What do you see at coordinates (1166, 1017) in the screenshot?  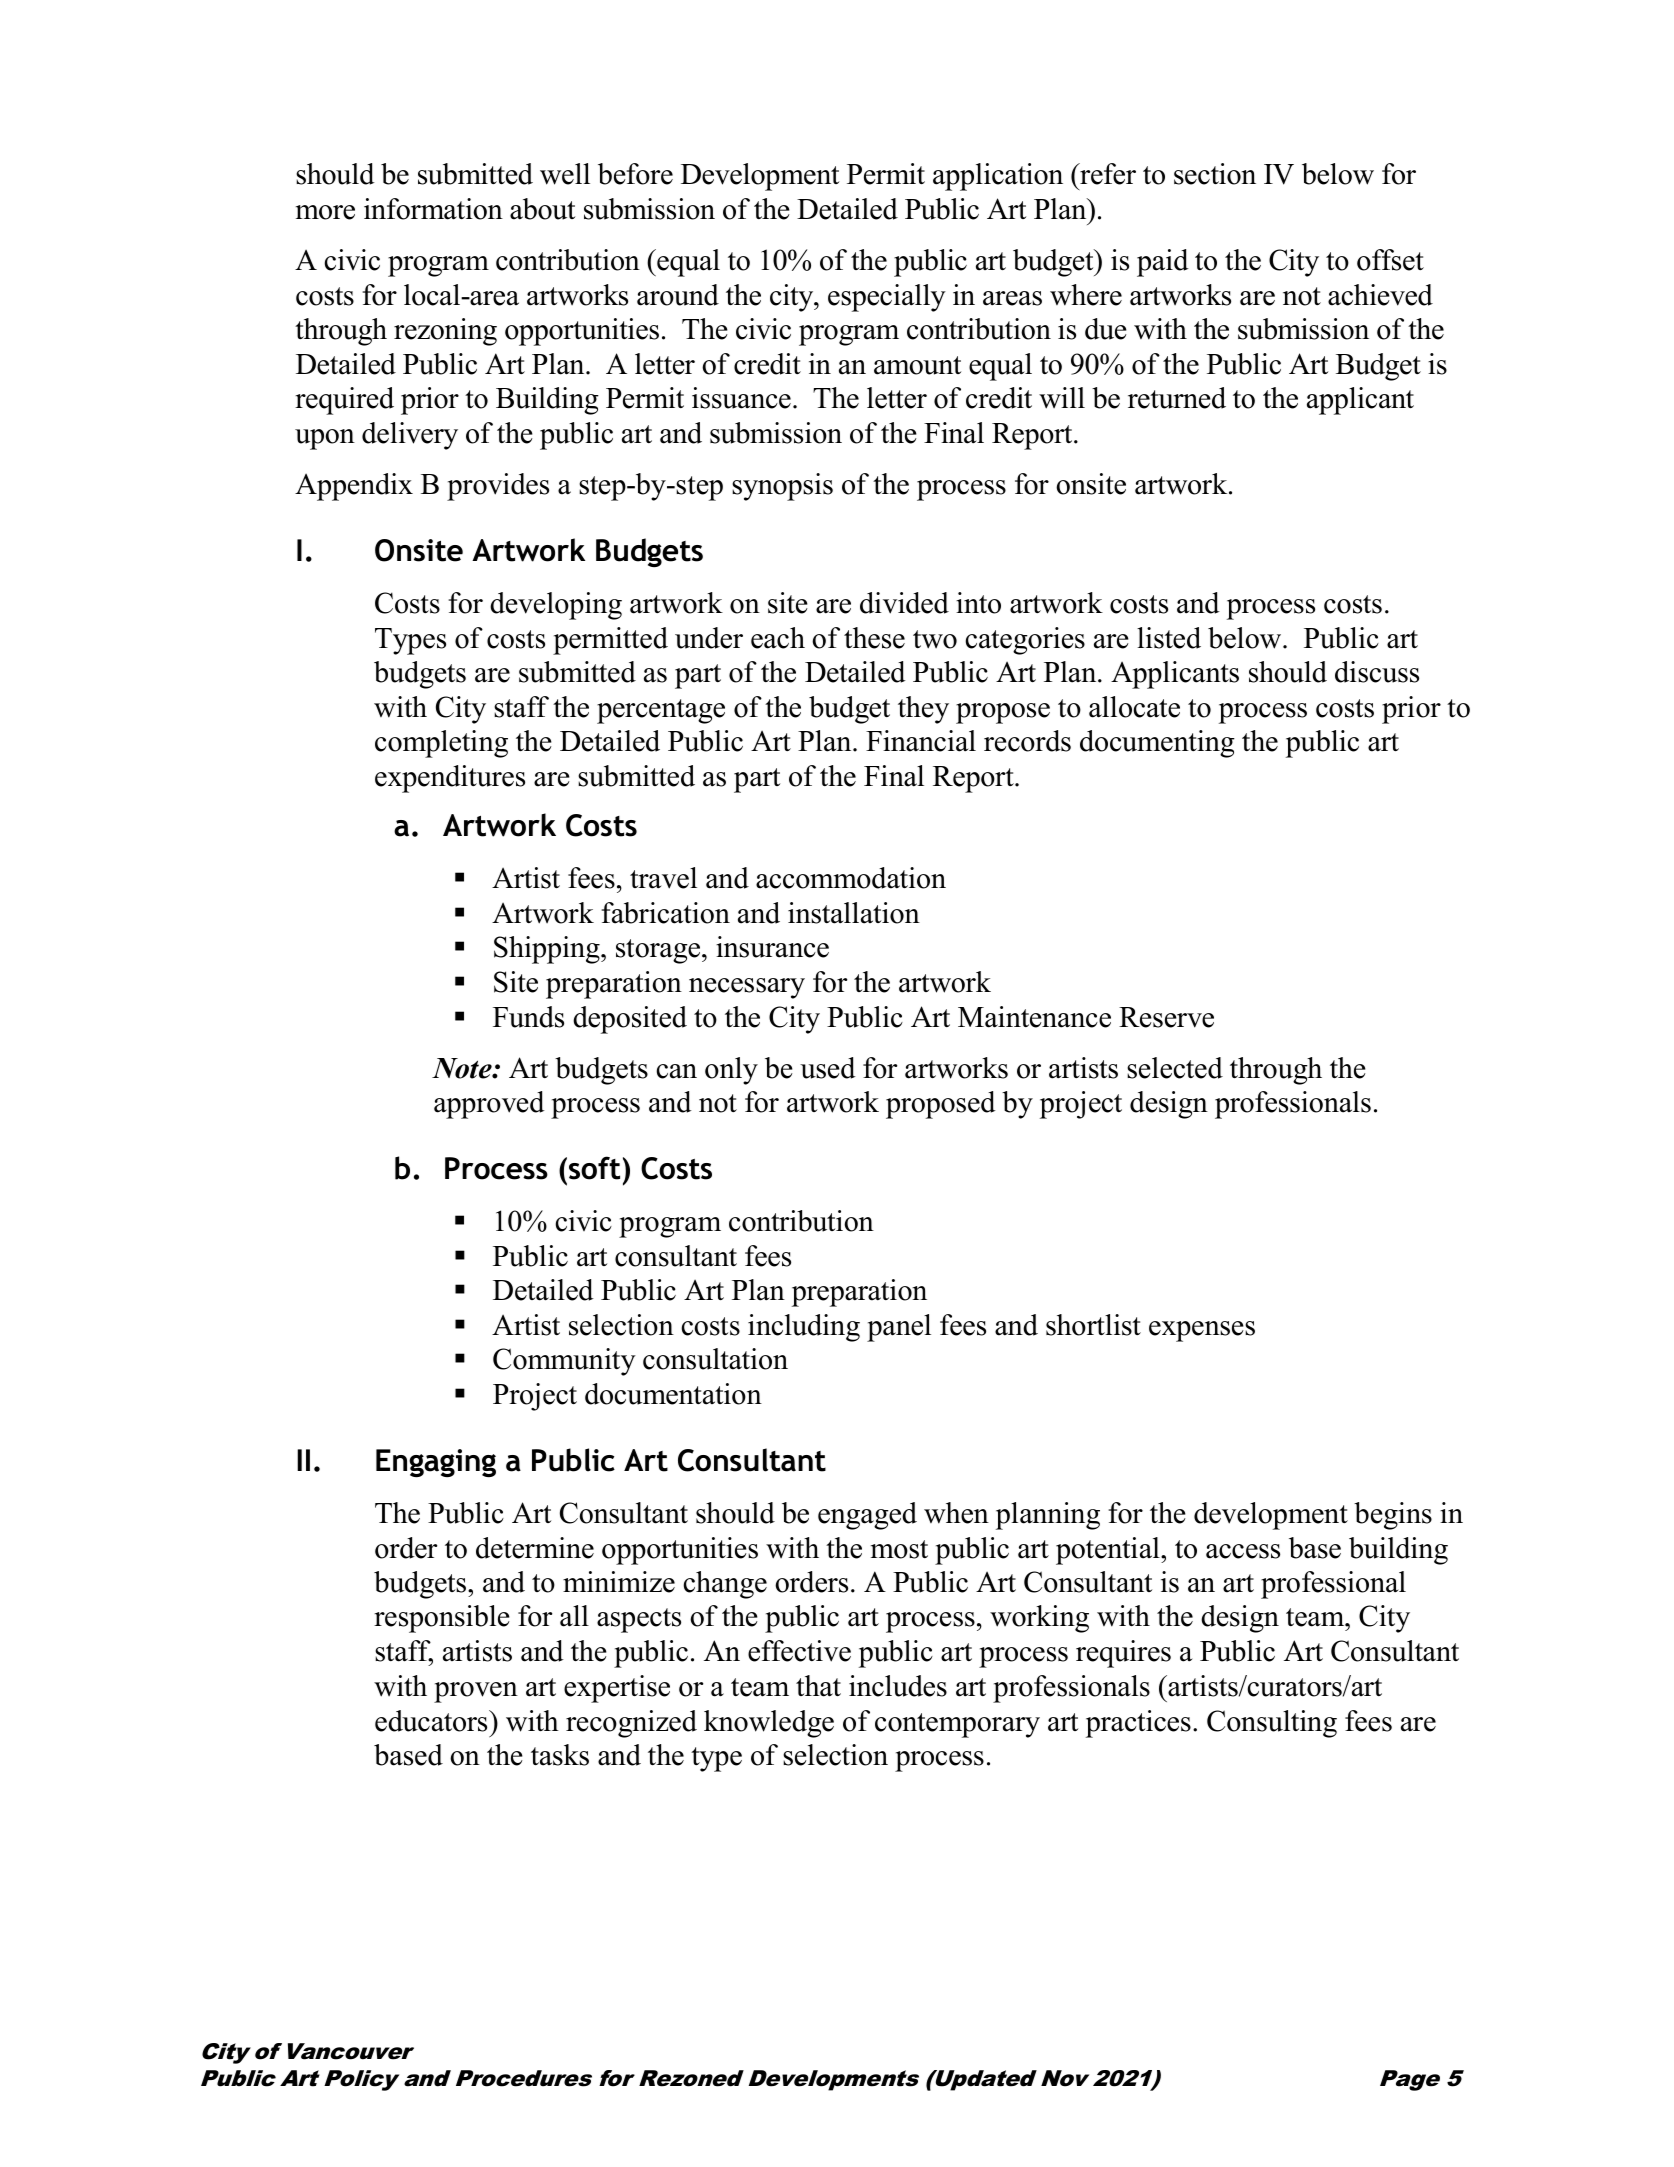 I see `Reserve` at bounding box center [1166, 1017].
